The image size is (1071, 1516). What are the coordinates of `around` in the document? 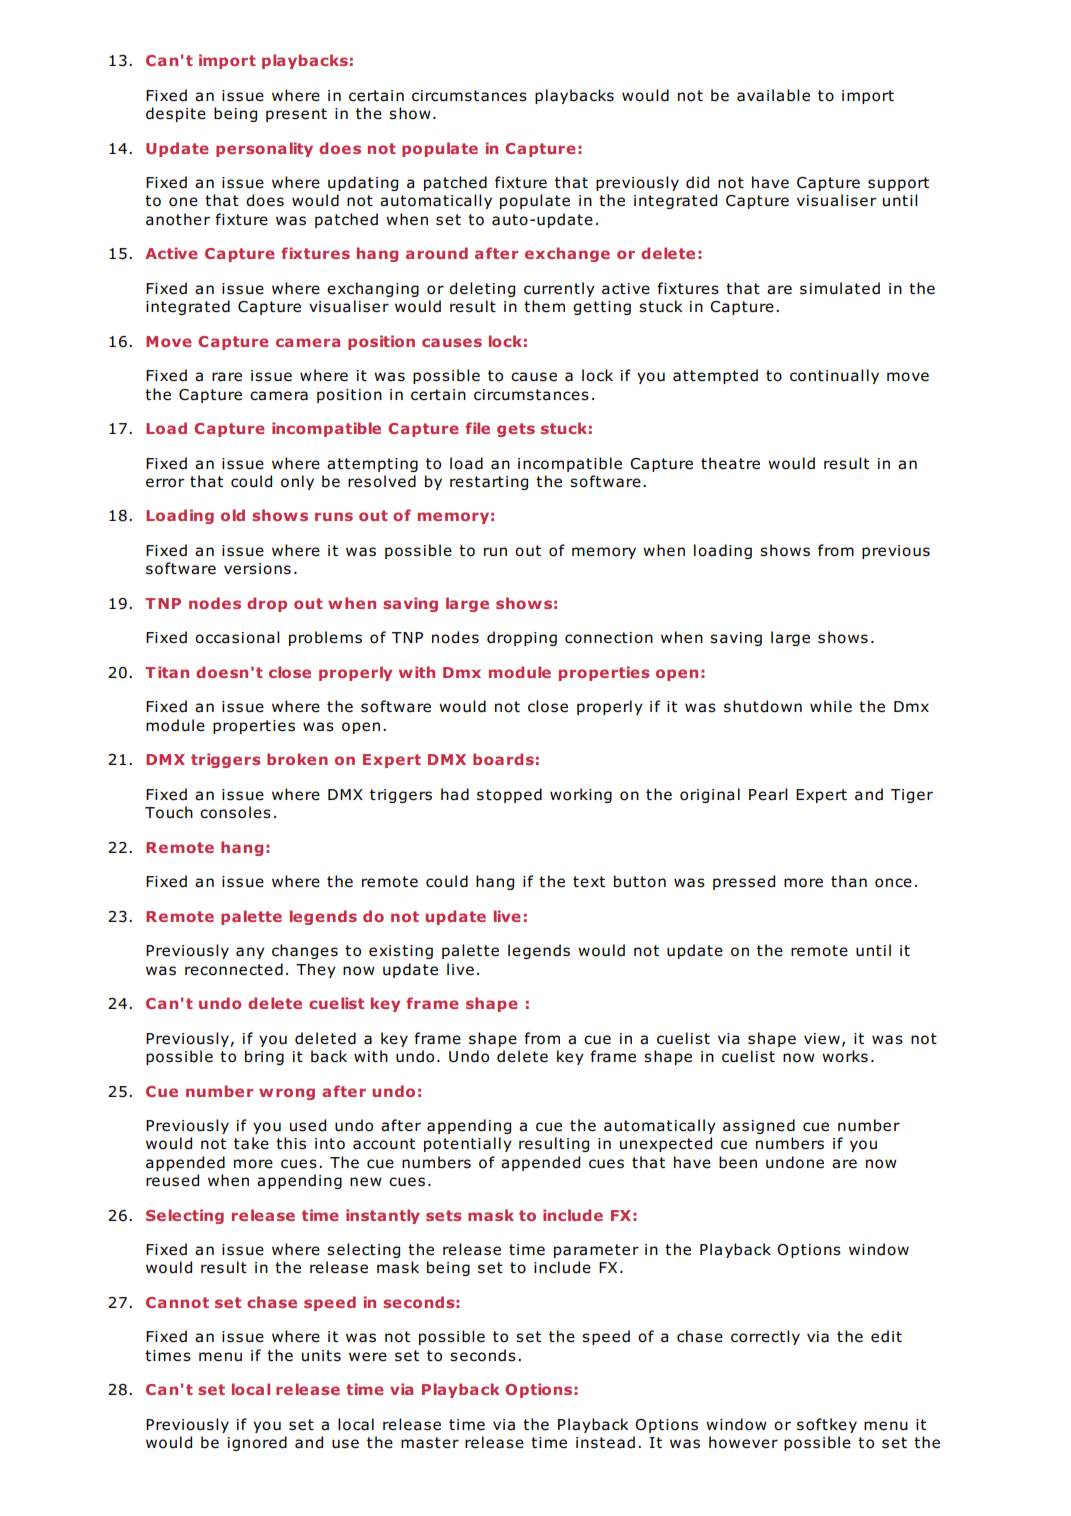 It's located at (437, 253).
